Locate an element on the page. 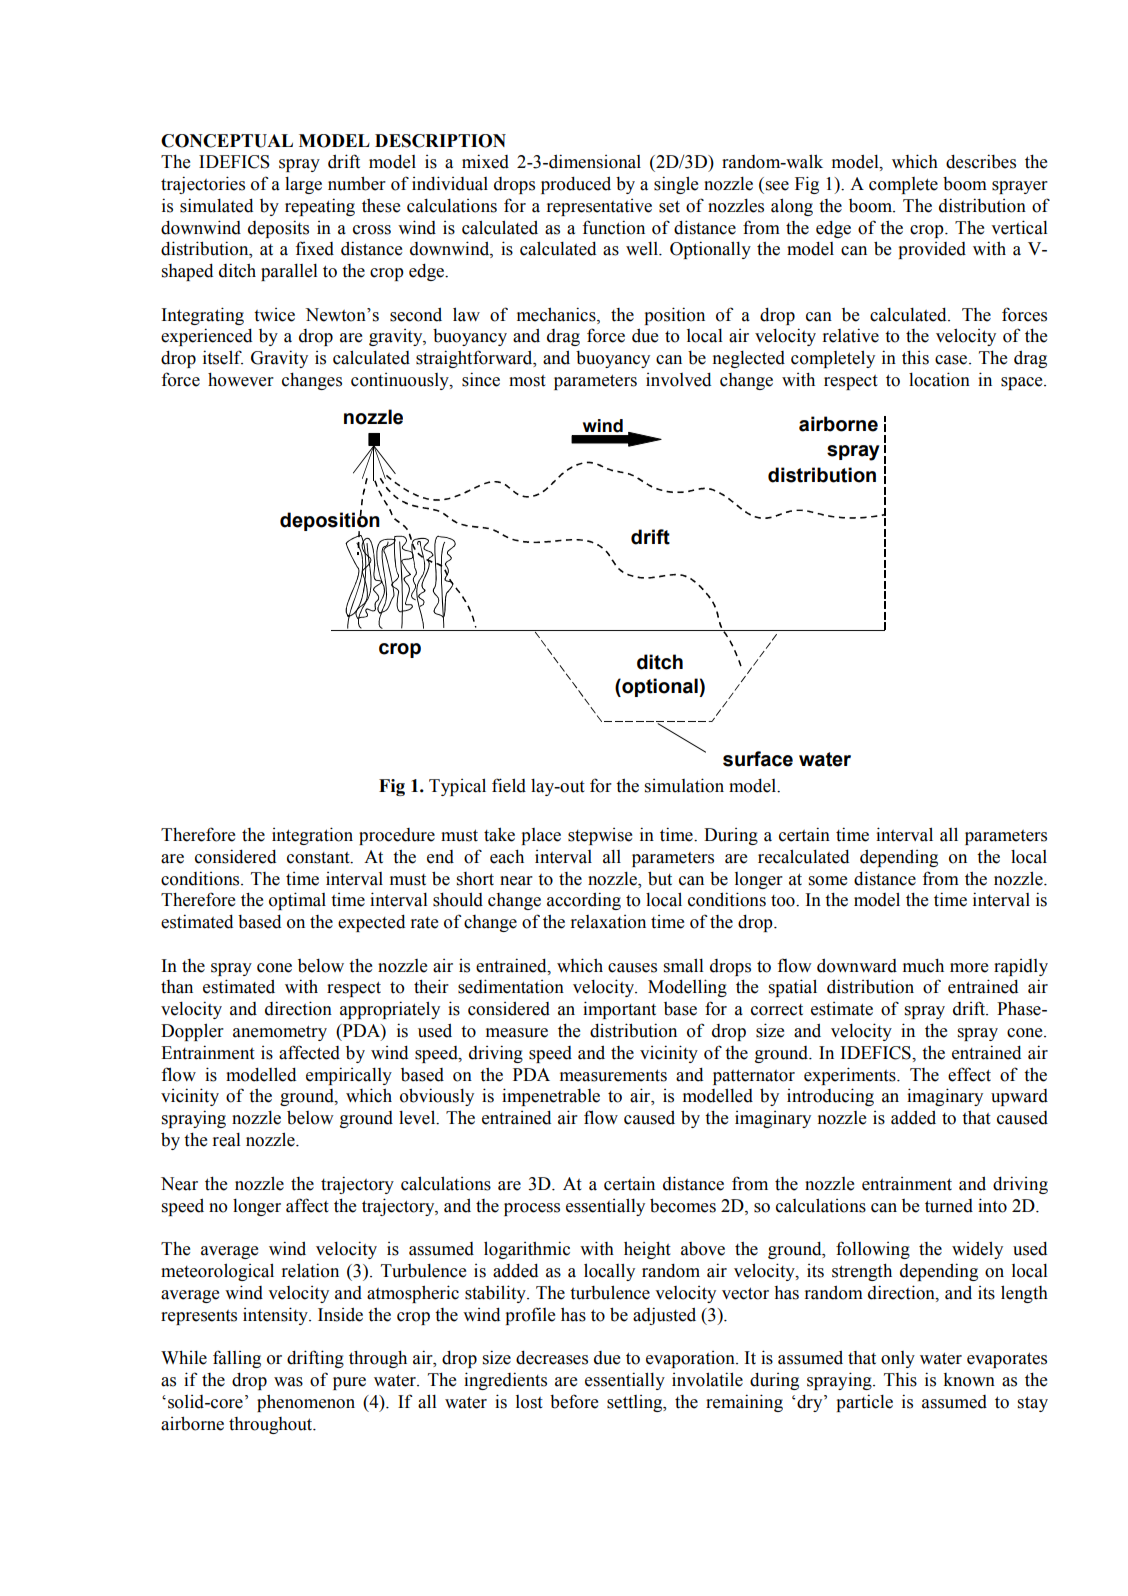  was is located at coordinates (288, 1382).
